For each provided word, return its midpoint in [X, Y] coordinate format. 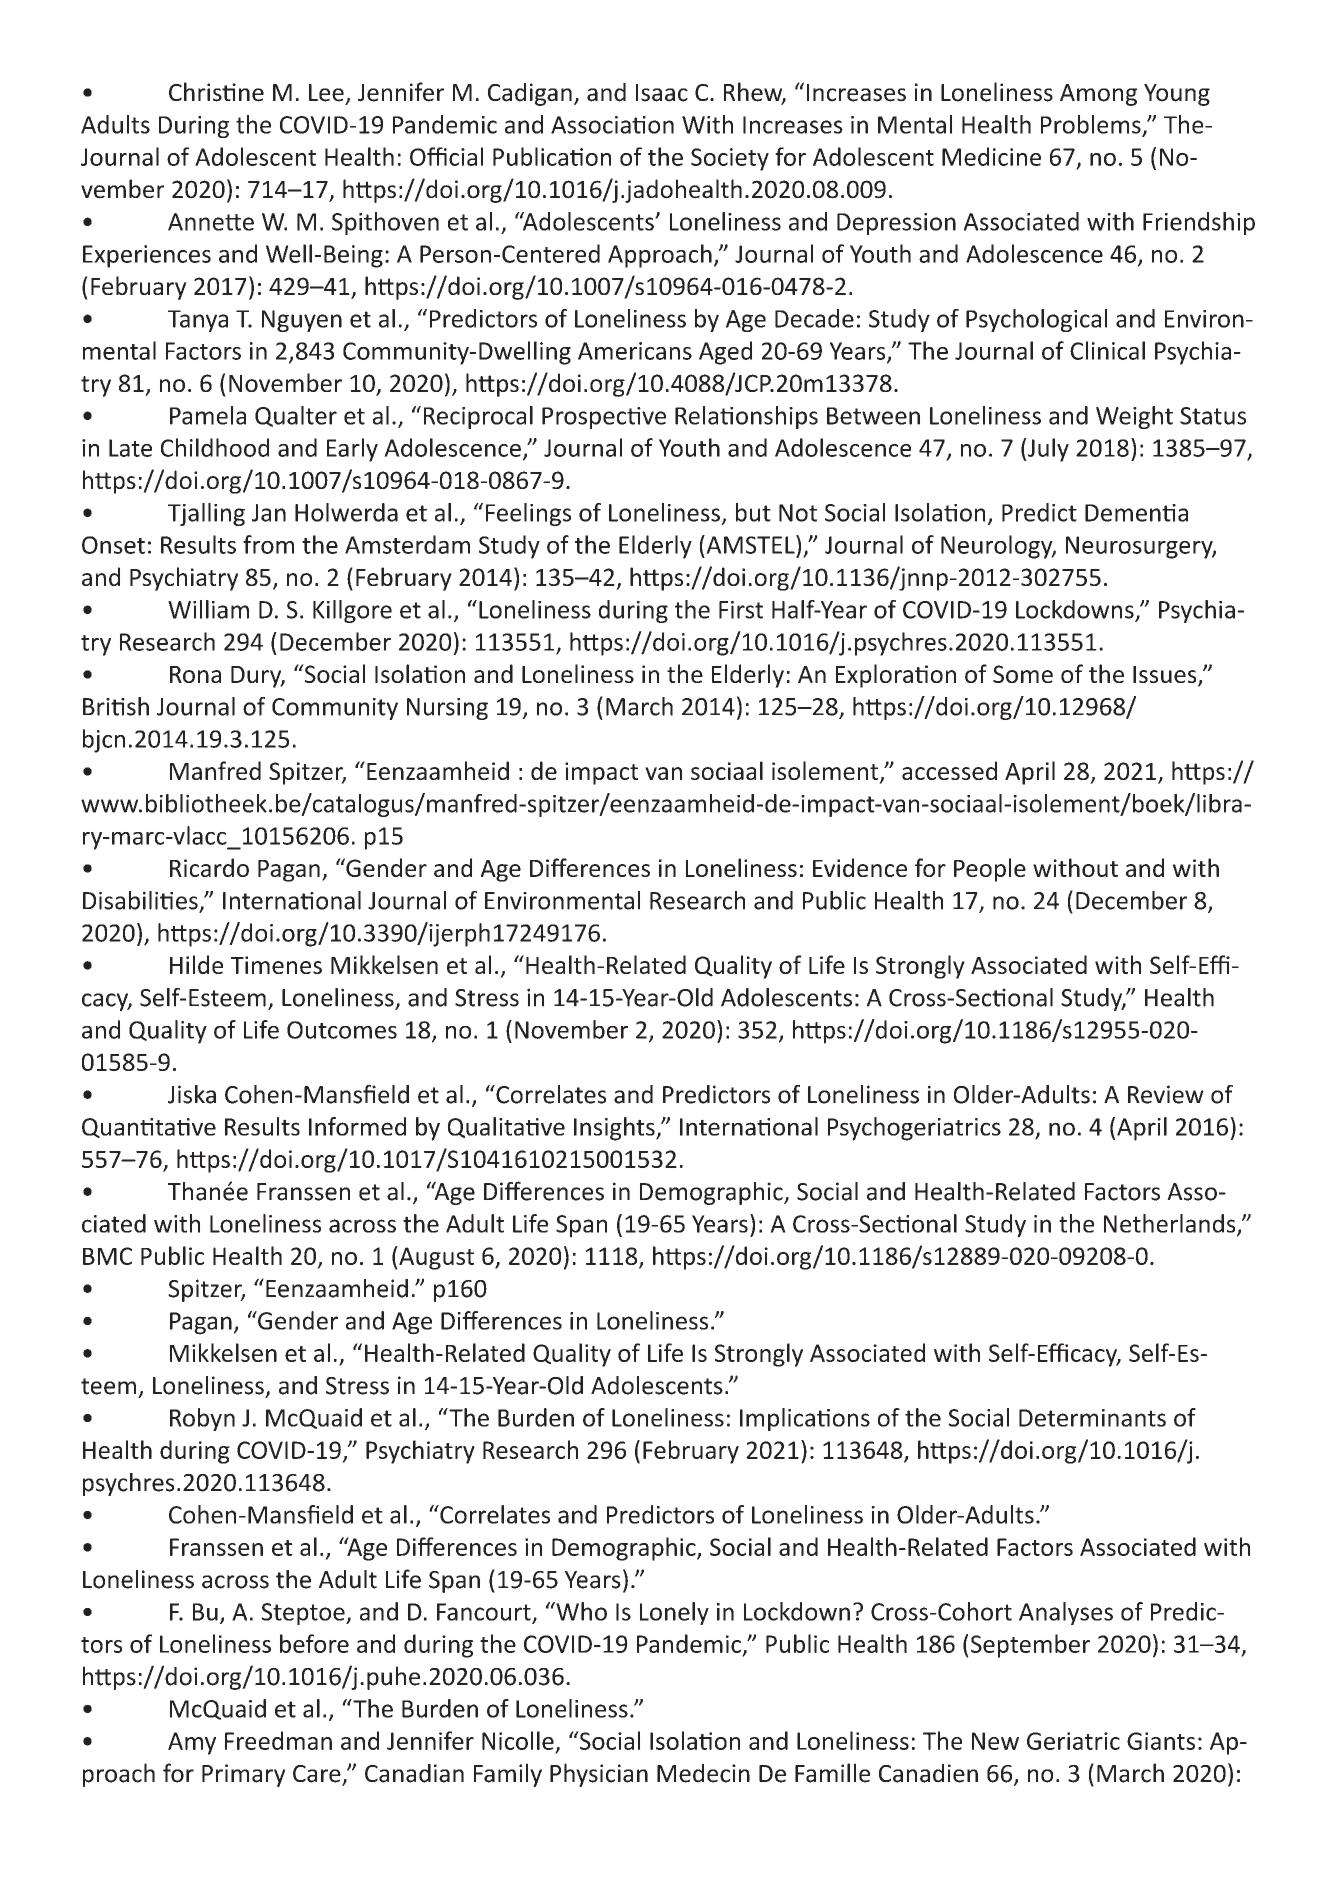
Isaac [662, 93]
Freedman [278, 1740]
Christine [216, 92]
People [990, 870]
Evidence [860, 867]
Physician [599, 1775]
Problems [1092, 125]
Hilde [196, 964]
